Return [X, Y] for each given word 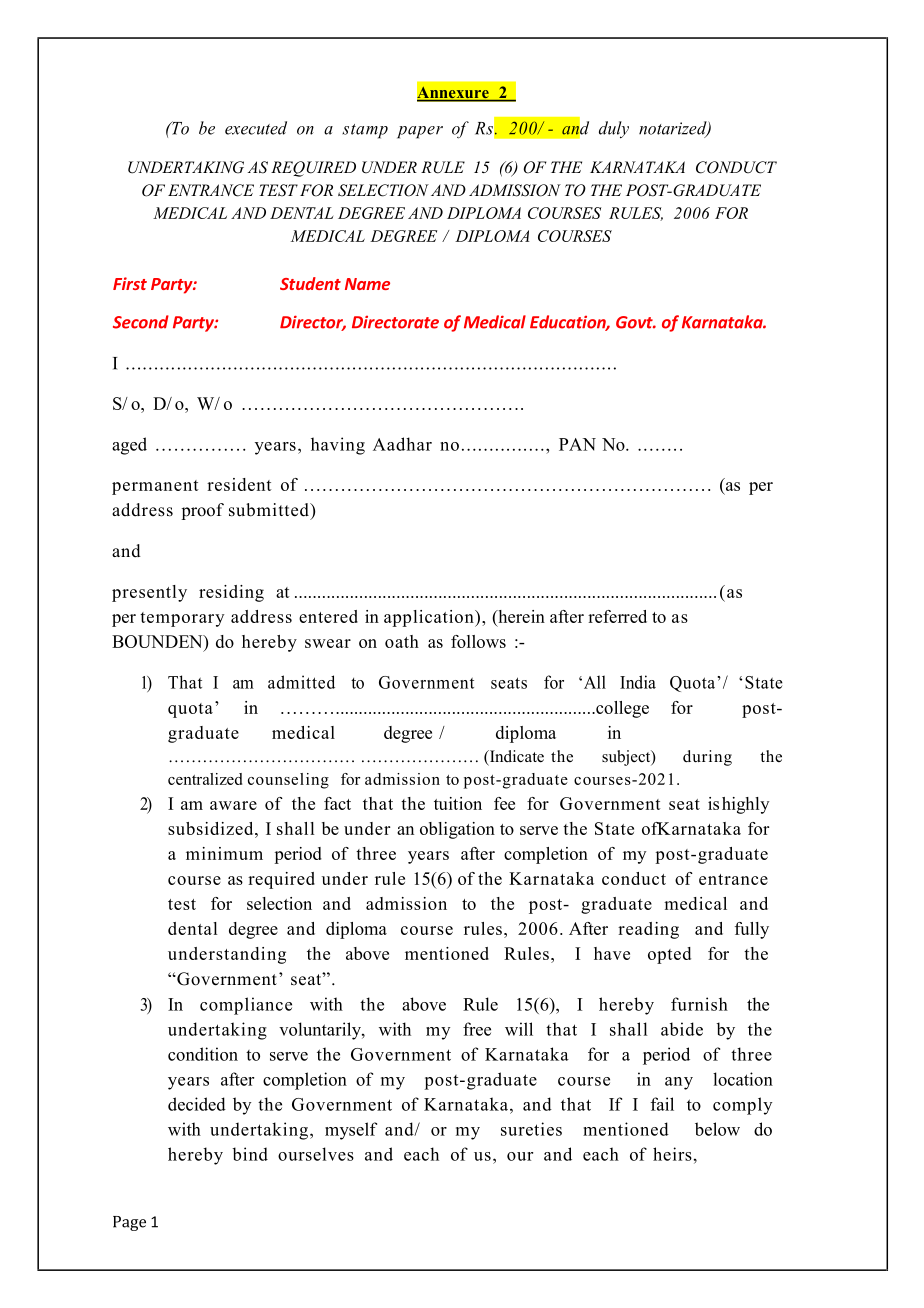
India [638, 682]
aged [129, 446]
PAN [577, 444]
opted [669, 955]
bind [250, 1154]
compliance [246, 1006]
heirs [672, 1154]
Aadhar [402, 444]
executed [256, 128]
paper [420, 132]
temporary [182, 619]
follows [478, 641]
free [477, 1029]
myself [351, 1131]
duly [614, 129]
